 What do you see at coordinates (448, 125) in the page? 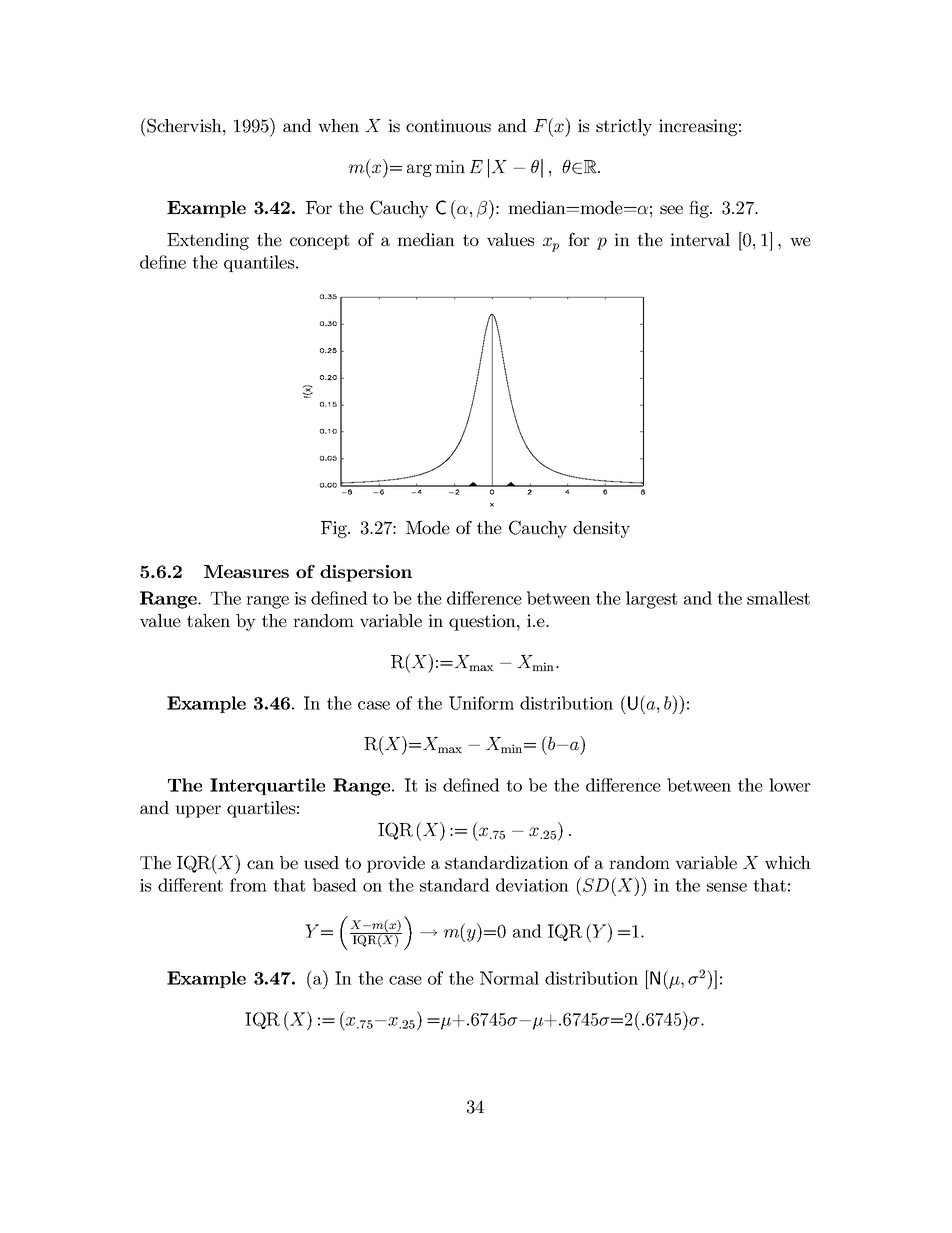
I see `continuous` at bounding box center [448, 125].
